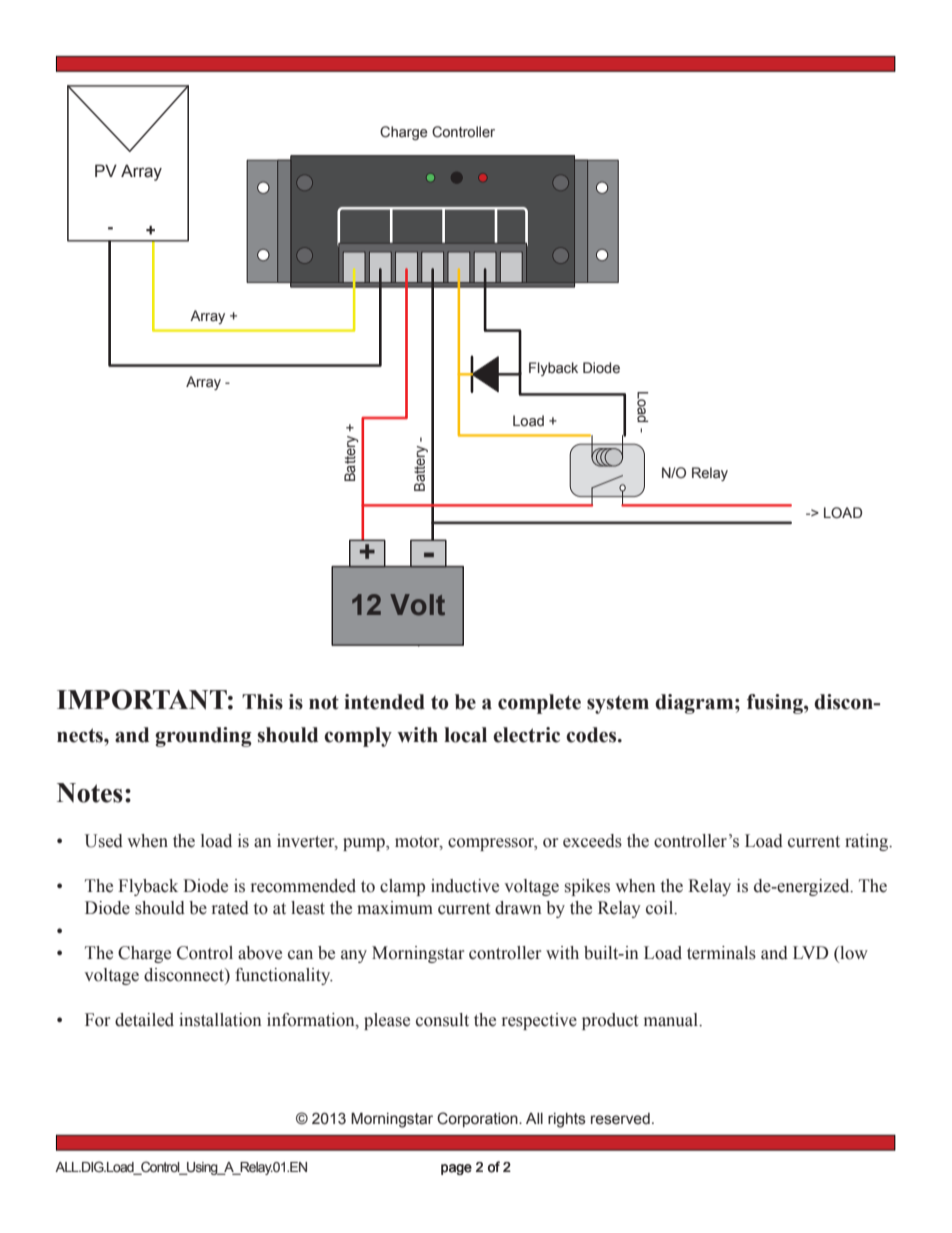 This page has width=952, height=1233. What do you see at coordinates (518, 908) in the page?
I see `drawn` at bounding box center [518, 908].
